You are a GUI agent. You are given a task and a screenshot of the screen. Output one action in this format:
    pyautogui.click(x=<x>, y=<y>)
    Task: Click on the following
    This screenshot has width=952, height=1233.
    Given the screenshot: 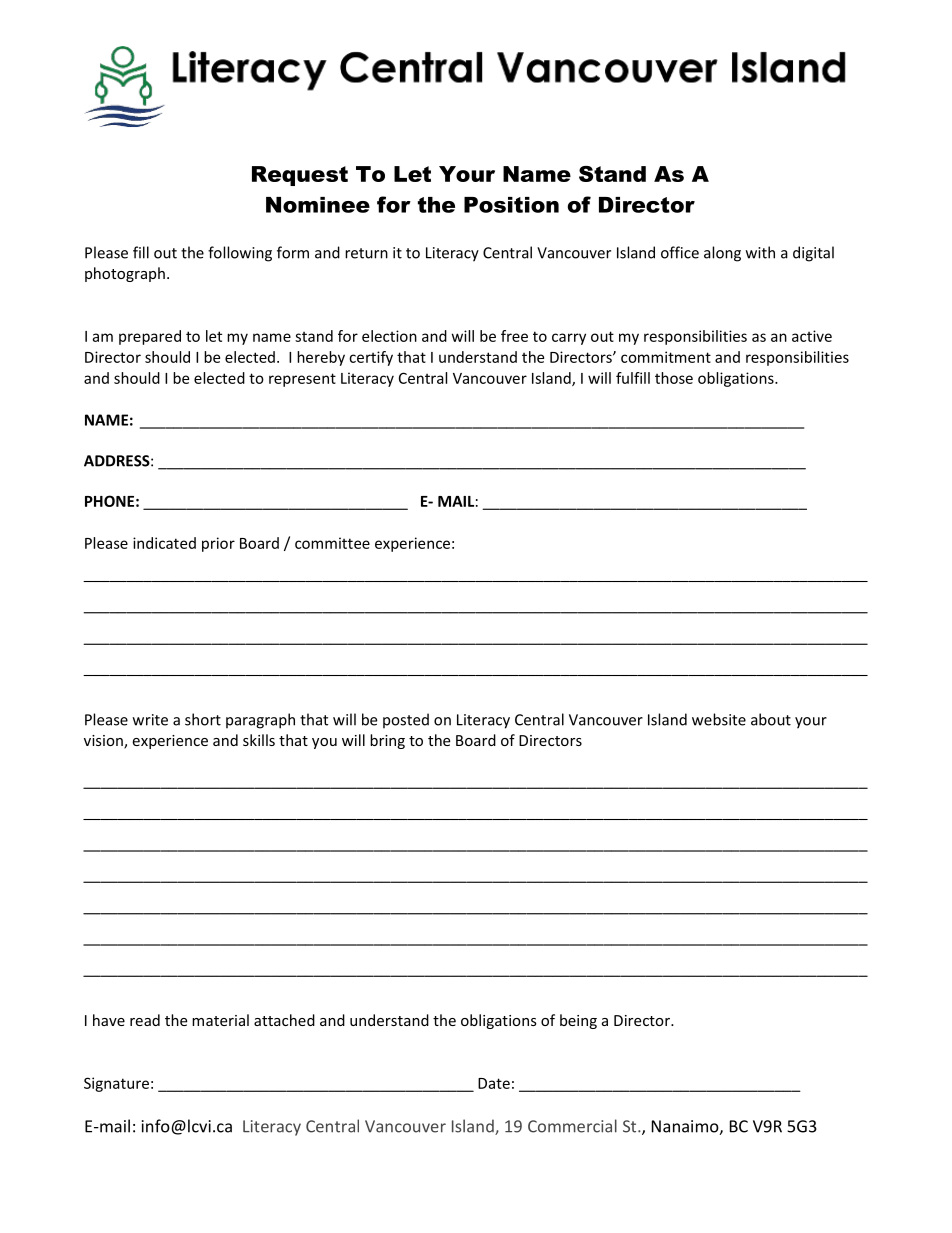 What is the action you would take?
    pyautogui.click(x=240, y=254)
